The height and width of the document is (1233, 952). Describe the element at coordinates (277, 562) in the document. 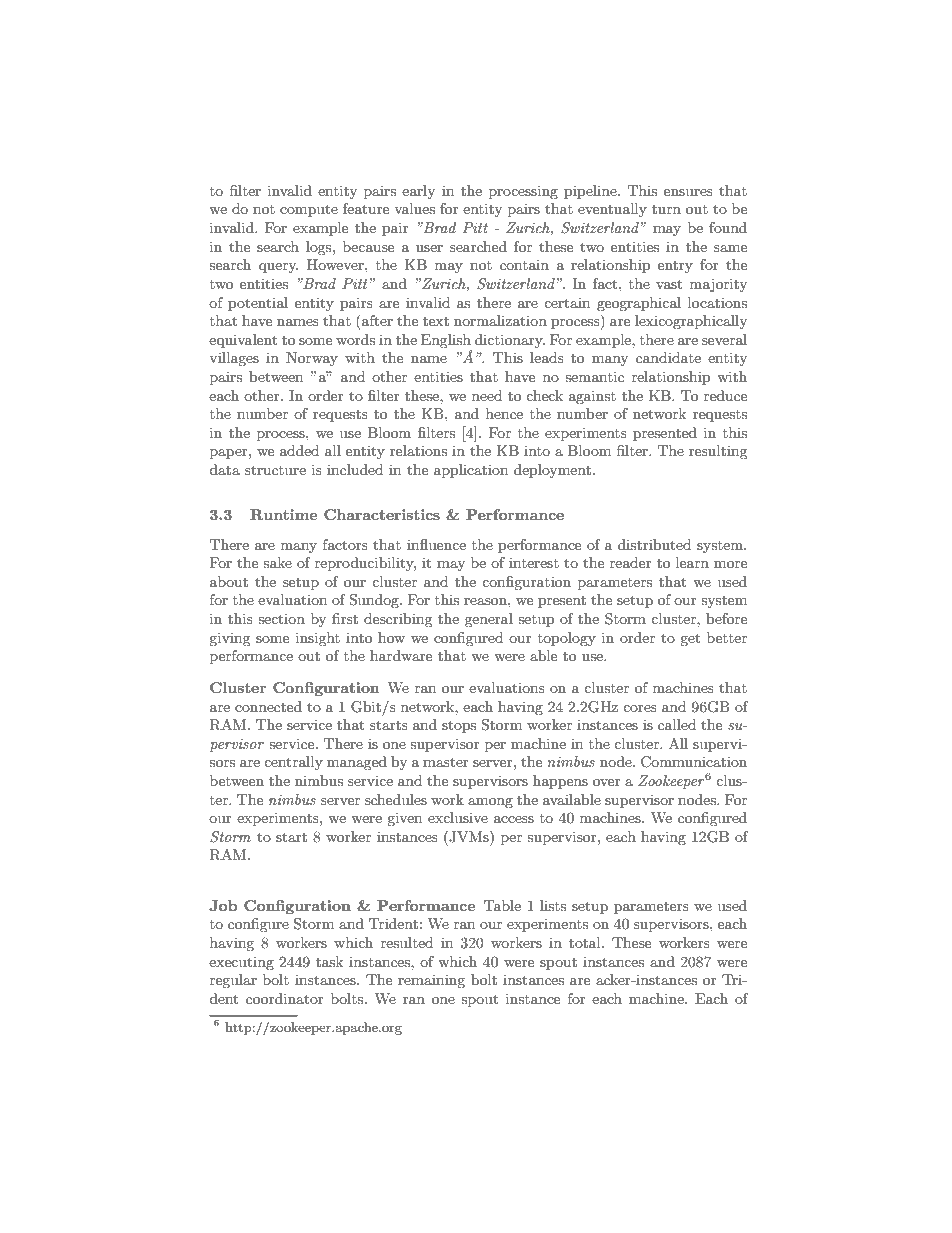

I see `sake` at that location.
